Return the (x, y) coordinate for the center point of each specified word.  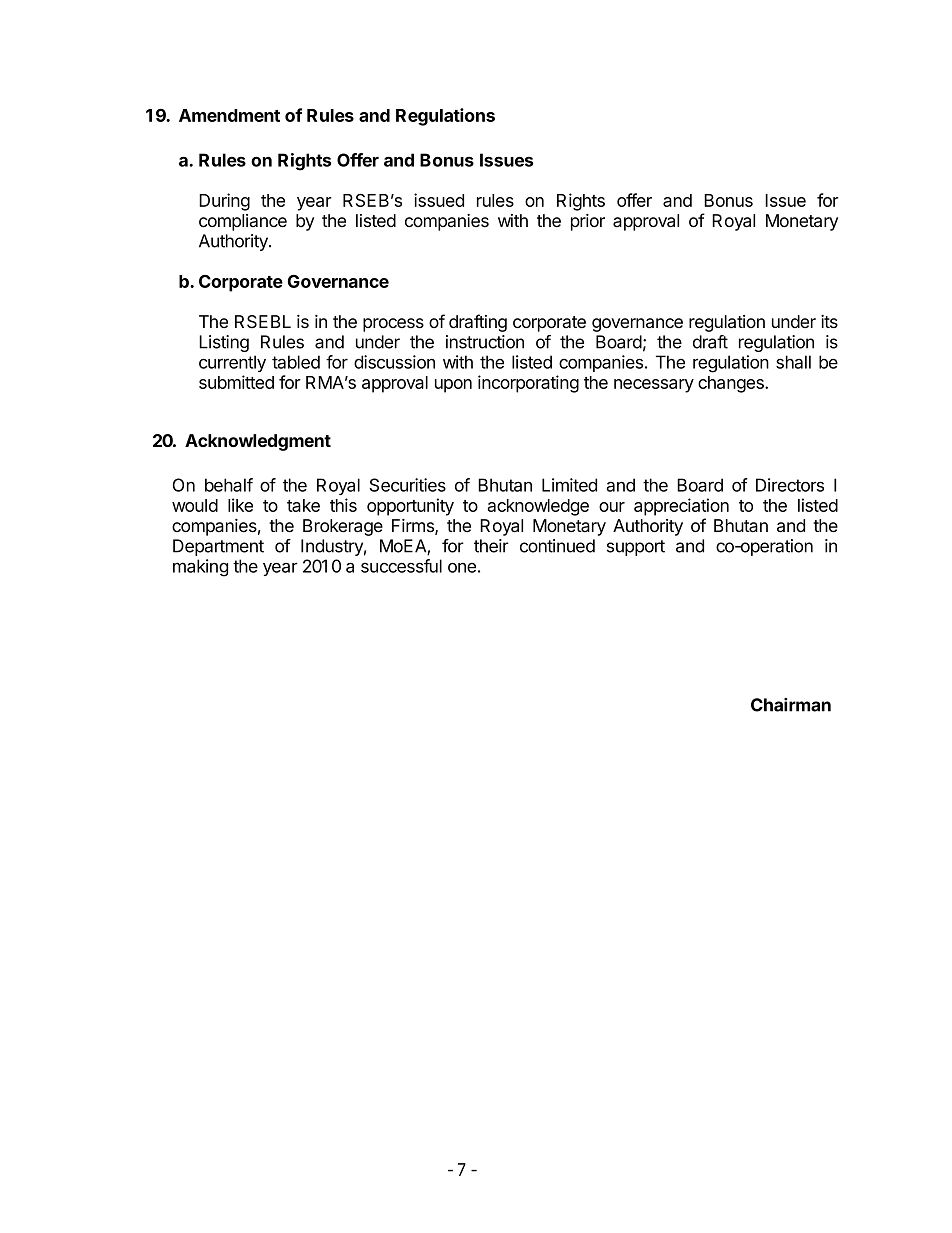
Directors (790, 485)
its (829, 322)
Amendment (229, 115)
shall (793, 362)
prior (588, 222)
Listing (224, 343)
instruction (485, 342)
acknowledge (538, 507)
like (240, 505)
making (200, 568)
